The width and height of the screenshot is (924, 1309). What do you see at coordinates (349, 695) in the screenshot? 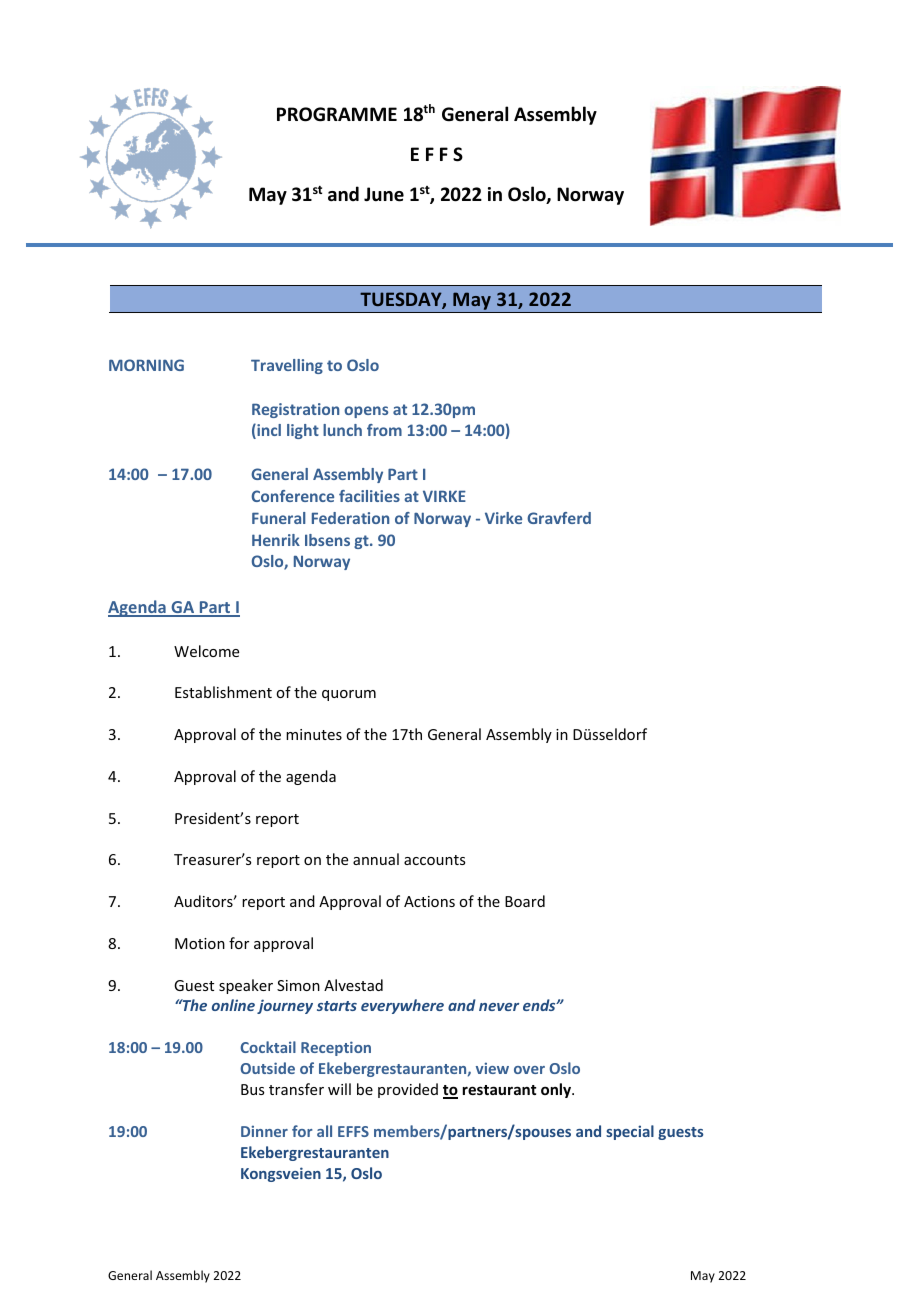
I see `quorum` at bounding box center [349, 695].
